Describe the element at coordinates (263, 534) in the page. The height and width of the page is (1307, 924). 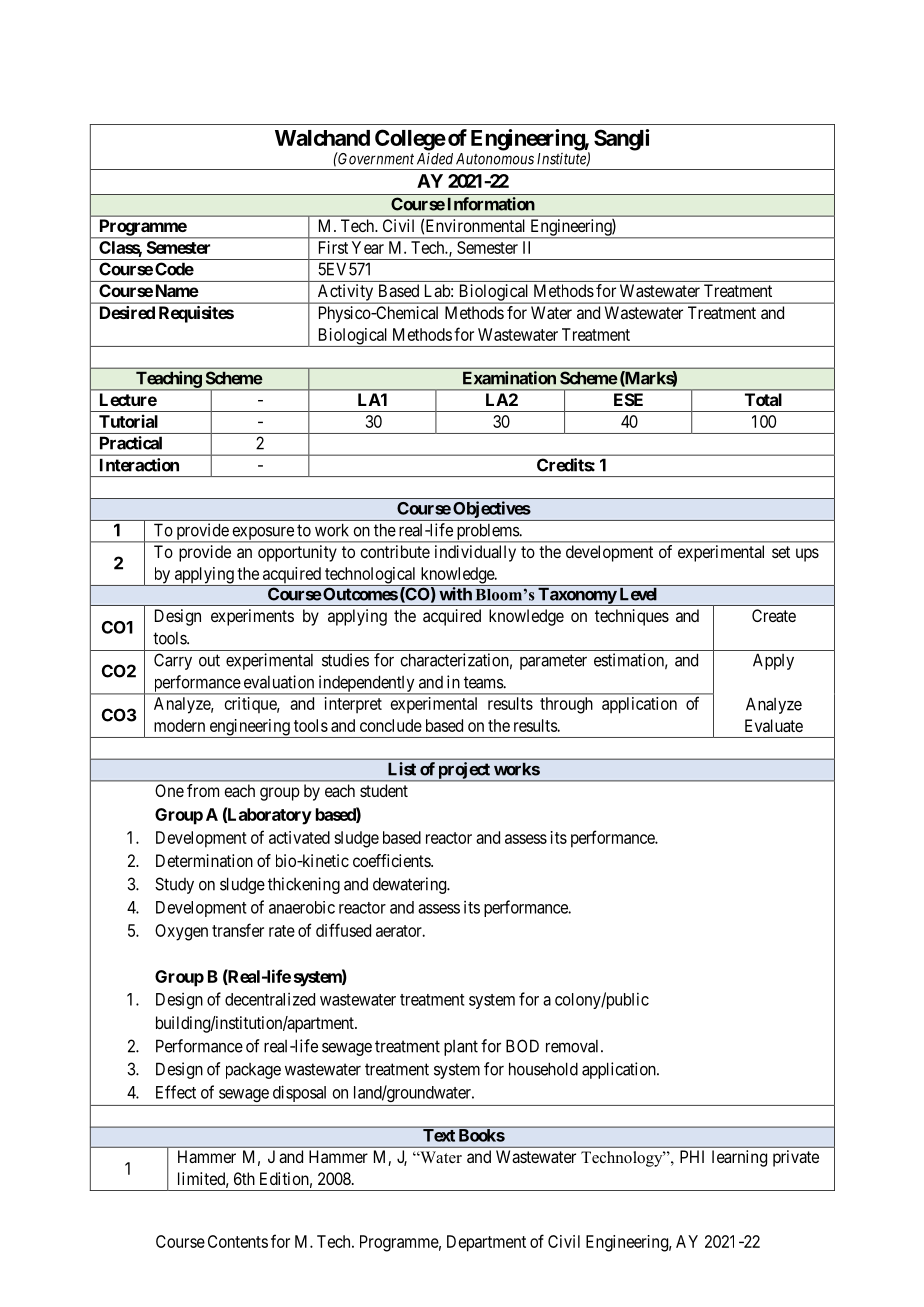
I see `exposure` at that location.
